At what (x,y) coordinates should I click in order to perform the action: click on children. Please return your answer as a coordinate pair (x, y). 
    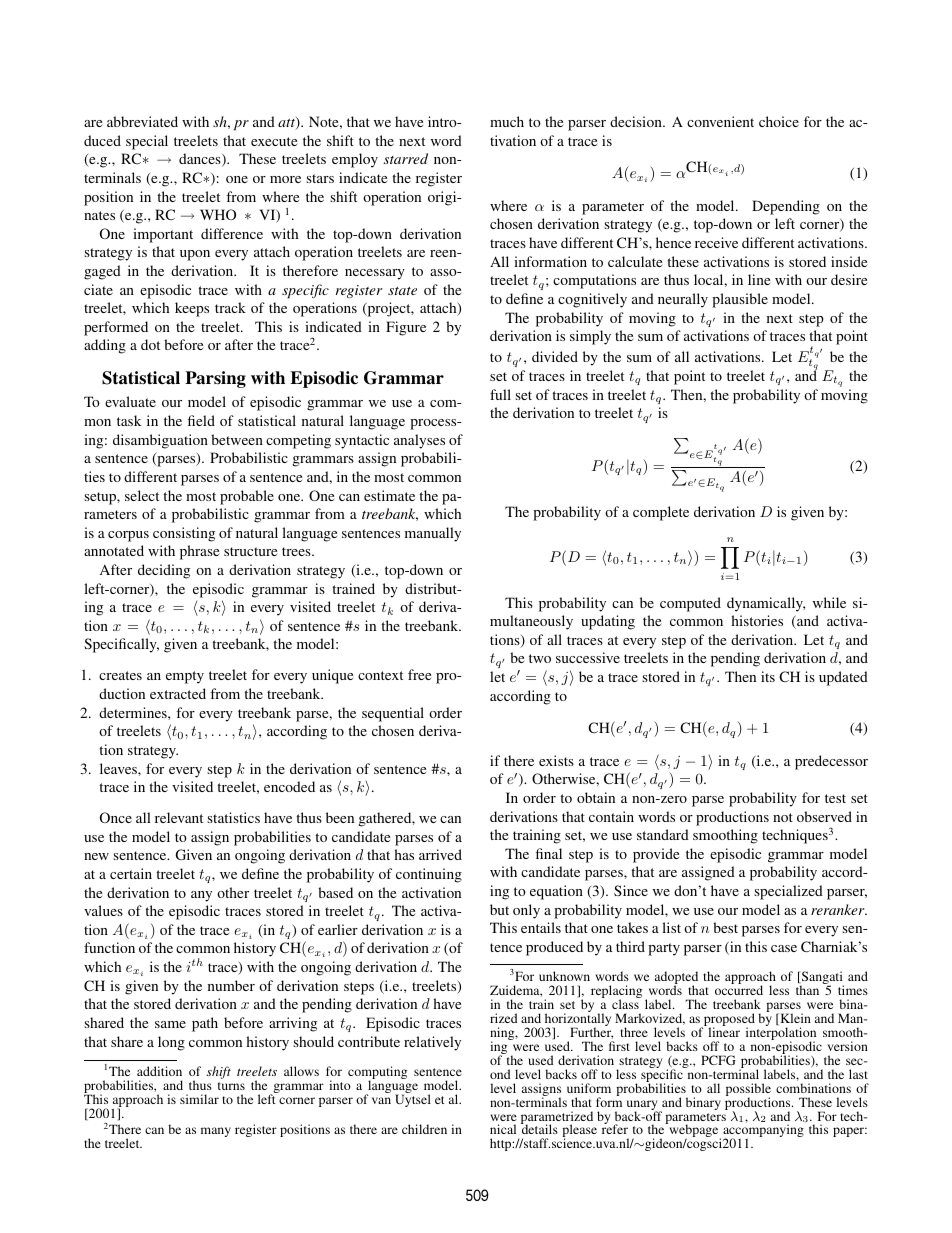
    Looking at the image, I should click on (424, 1129).
